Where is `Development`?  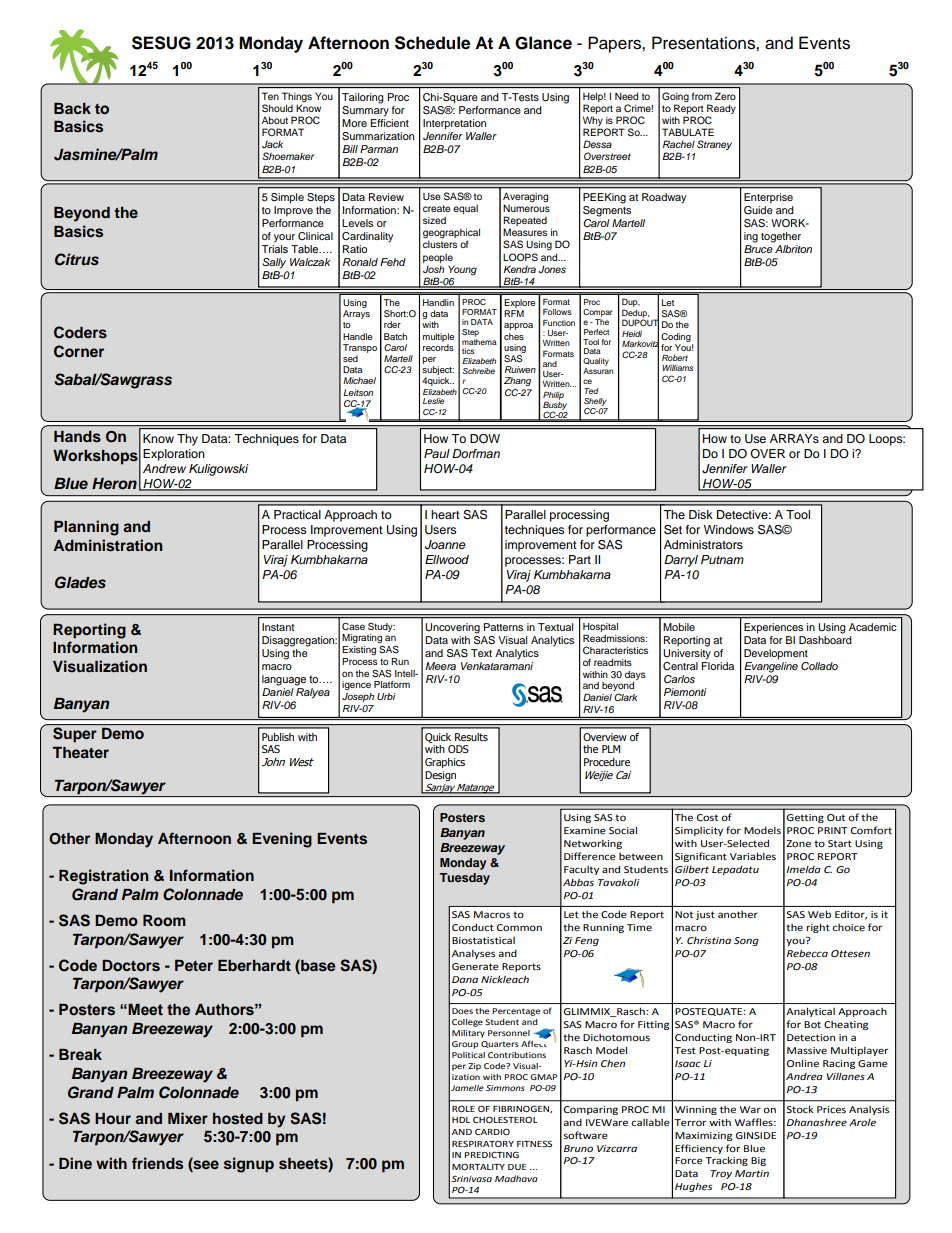 Development is located at coordinates (776, 654).
